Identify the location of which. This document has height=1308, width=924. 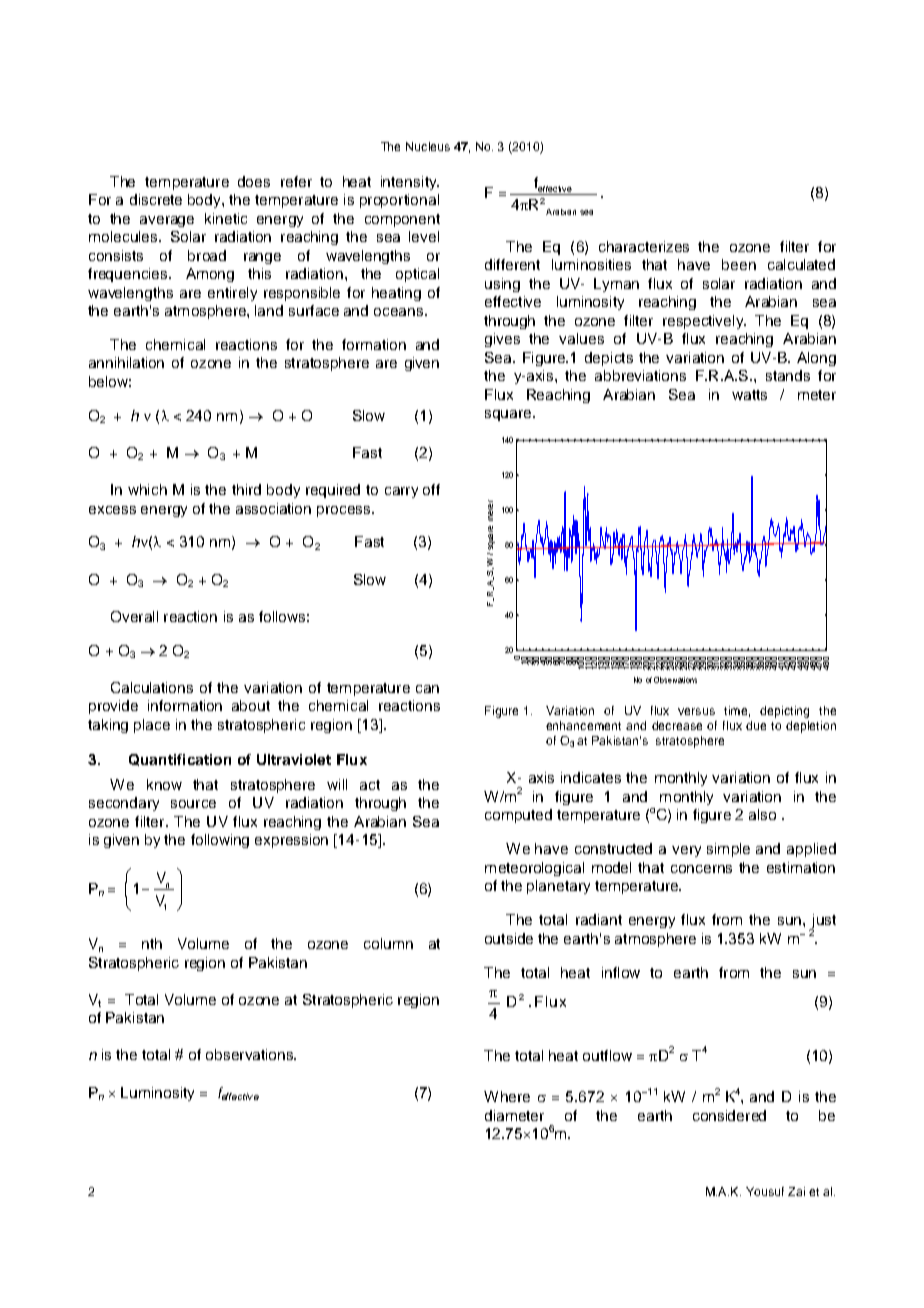
(147, 489).
